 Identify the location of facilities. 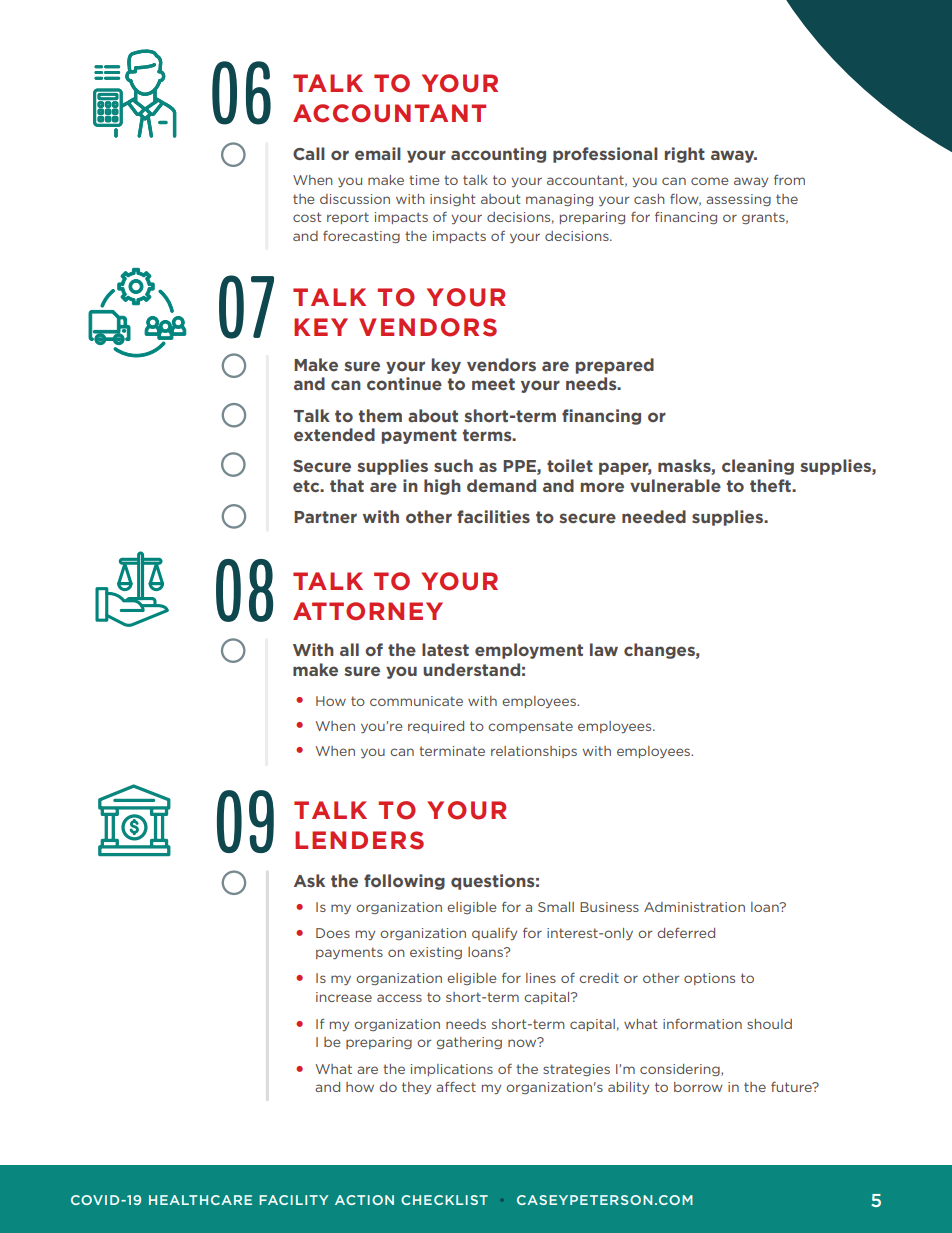
(493, 517).
